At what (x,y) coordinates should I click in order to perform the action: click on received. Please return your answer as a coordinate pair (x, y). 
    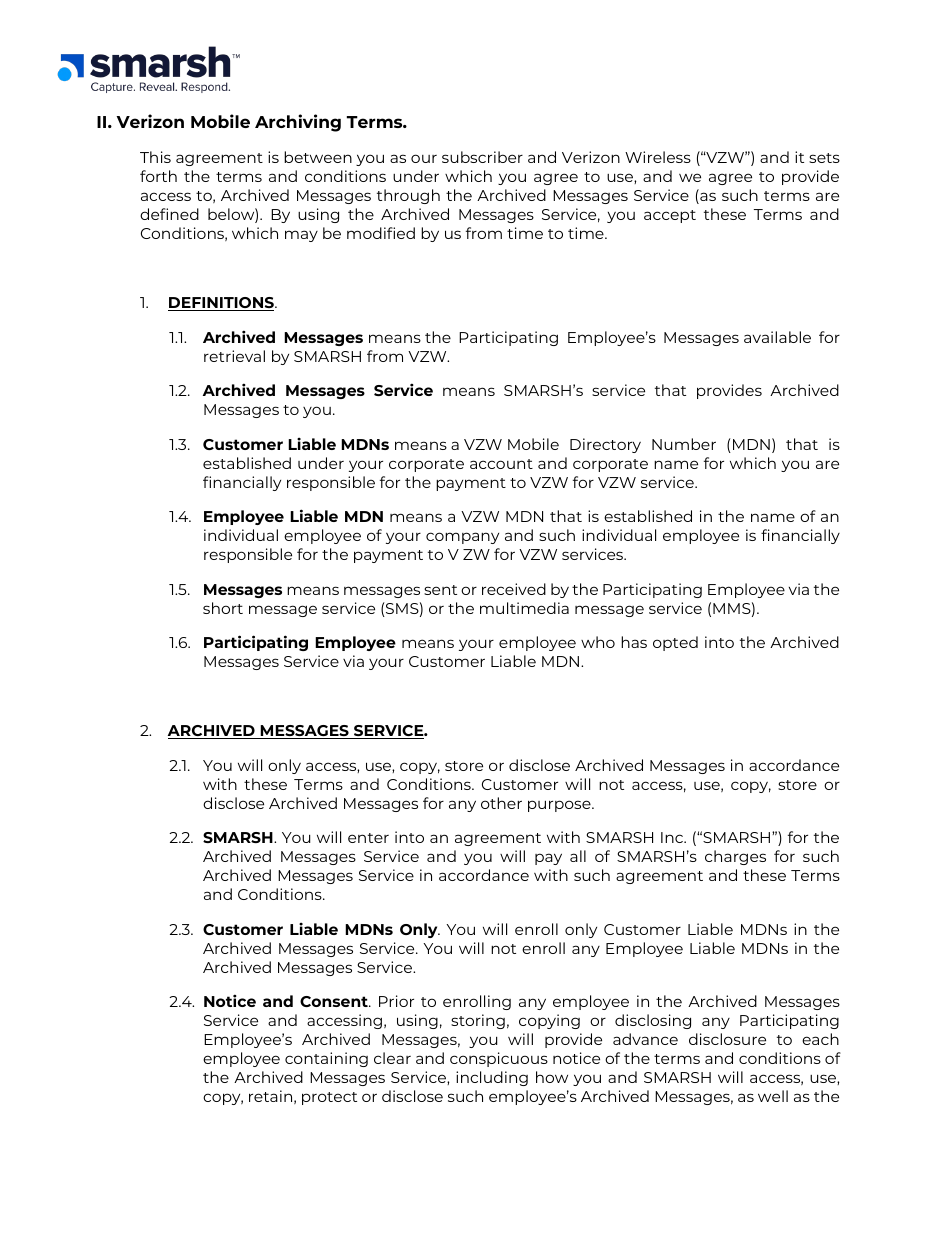
    Looking at the image, I should click on (514, 589).
